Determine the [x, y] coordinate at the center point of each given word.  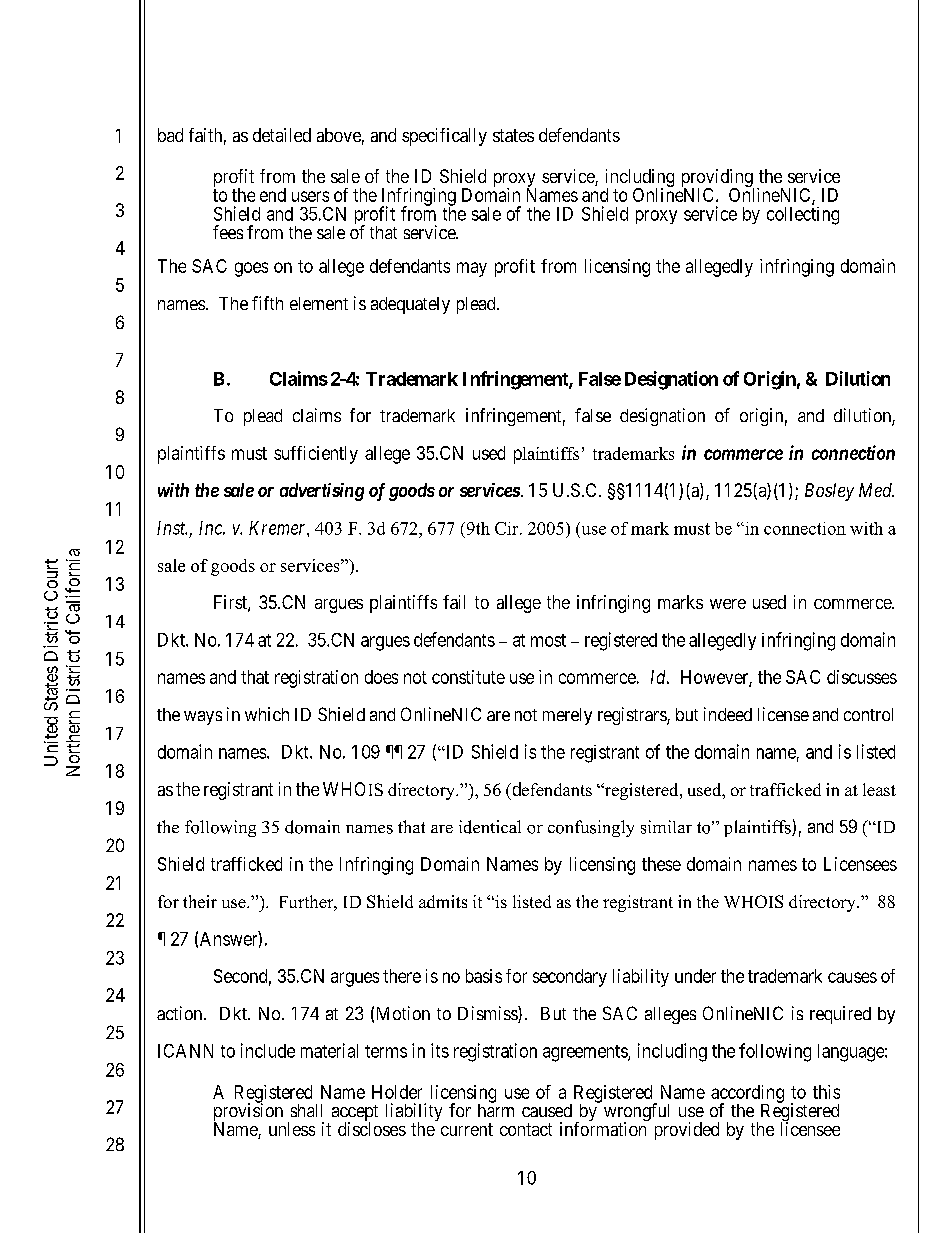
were [728, 604]
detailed [282, 135]
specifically [444, 137]
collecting [803, 216]
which [267, 714]
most [548, 640]
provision [248, 1113]
